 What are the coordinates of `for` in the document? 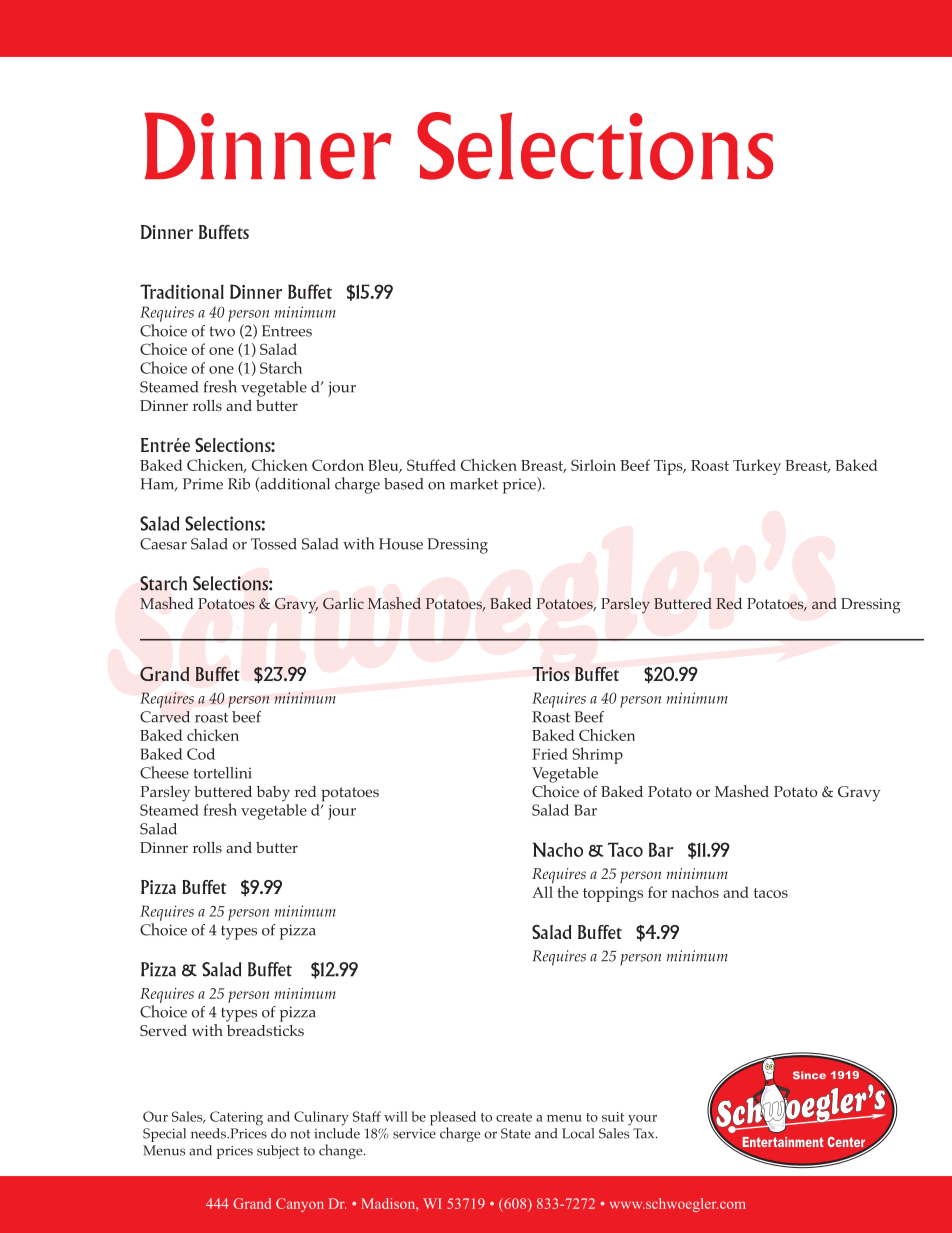 It's located at (657, 892).
